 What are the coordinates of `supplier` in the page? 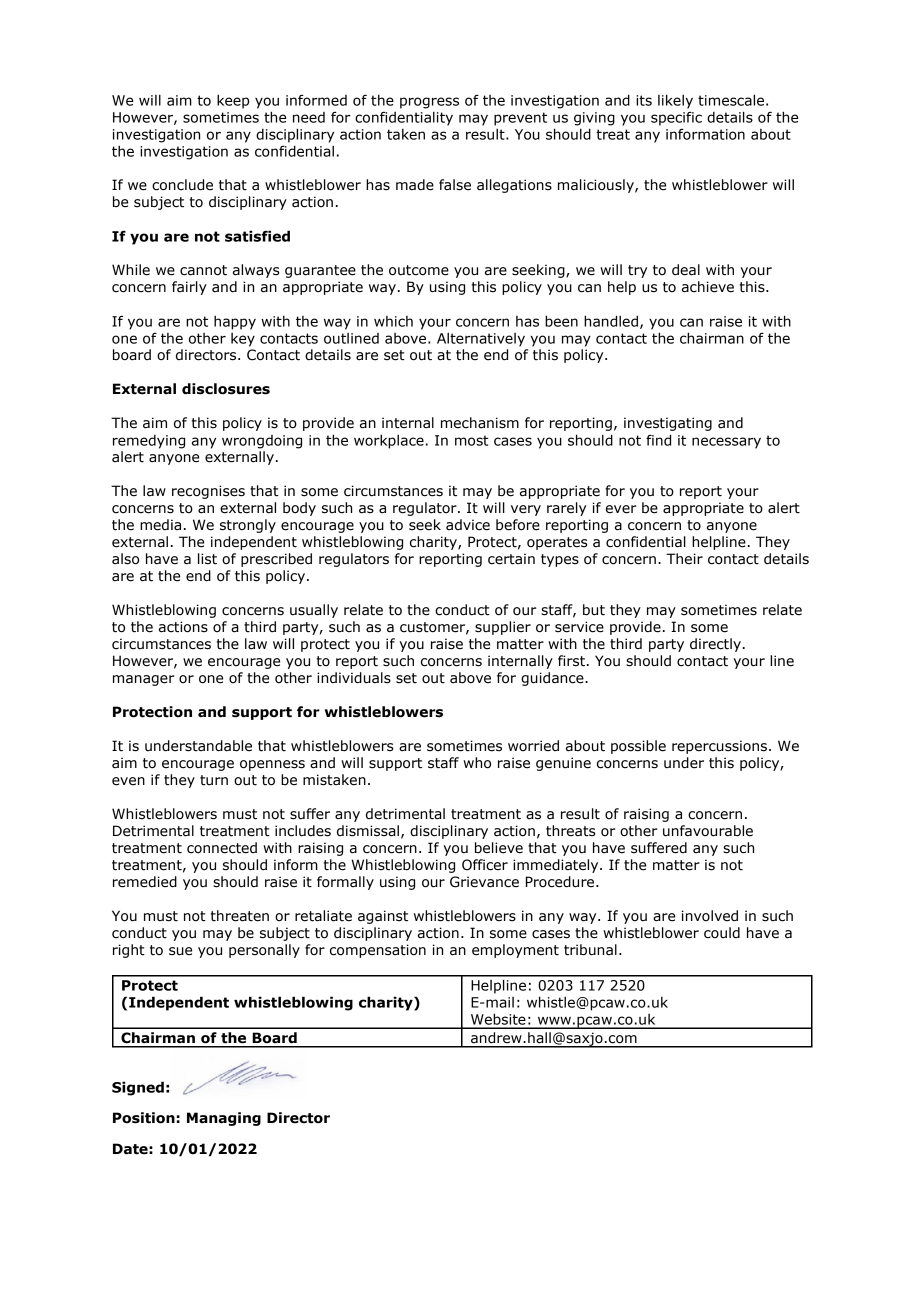 It's located at (503, 628).
